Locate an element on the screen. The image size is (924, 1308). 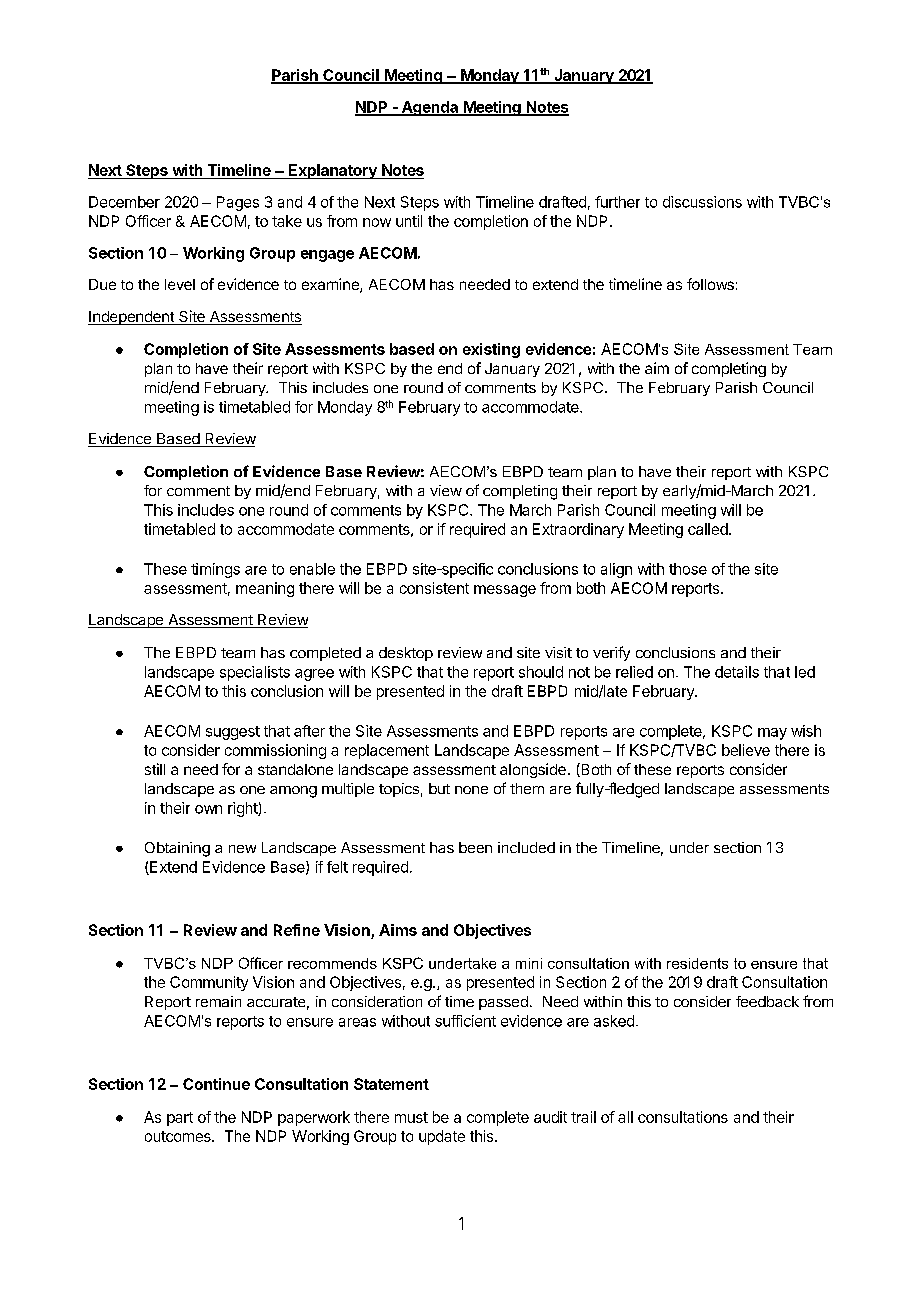
Pages is located at coordinates (238, 203).
